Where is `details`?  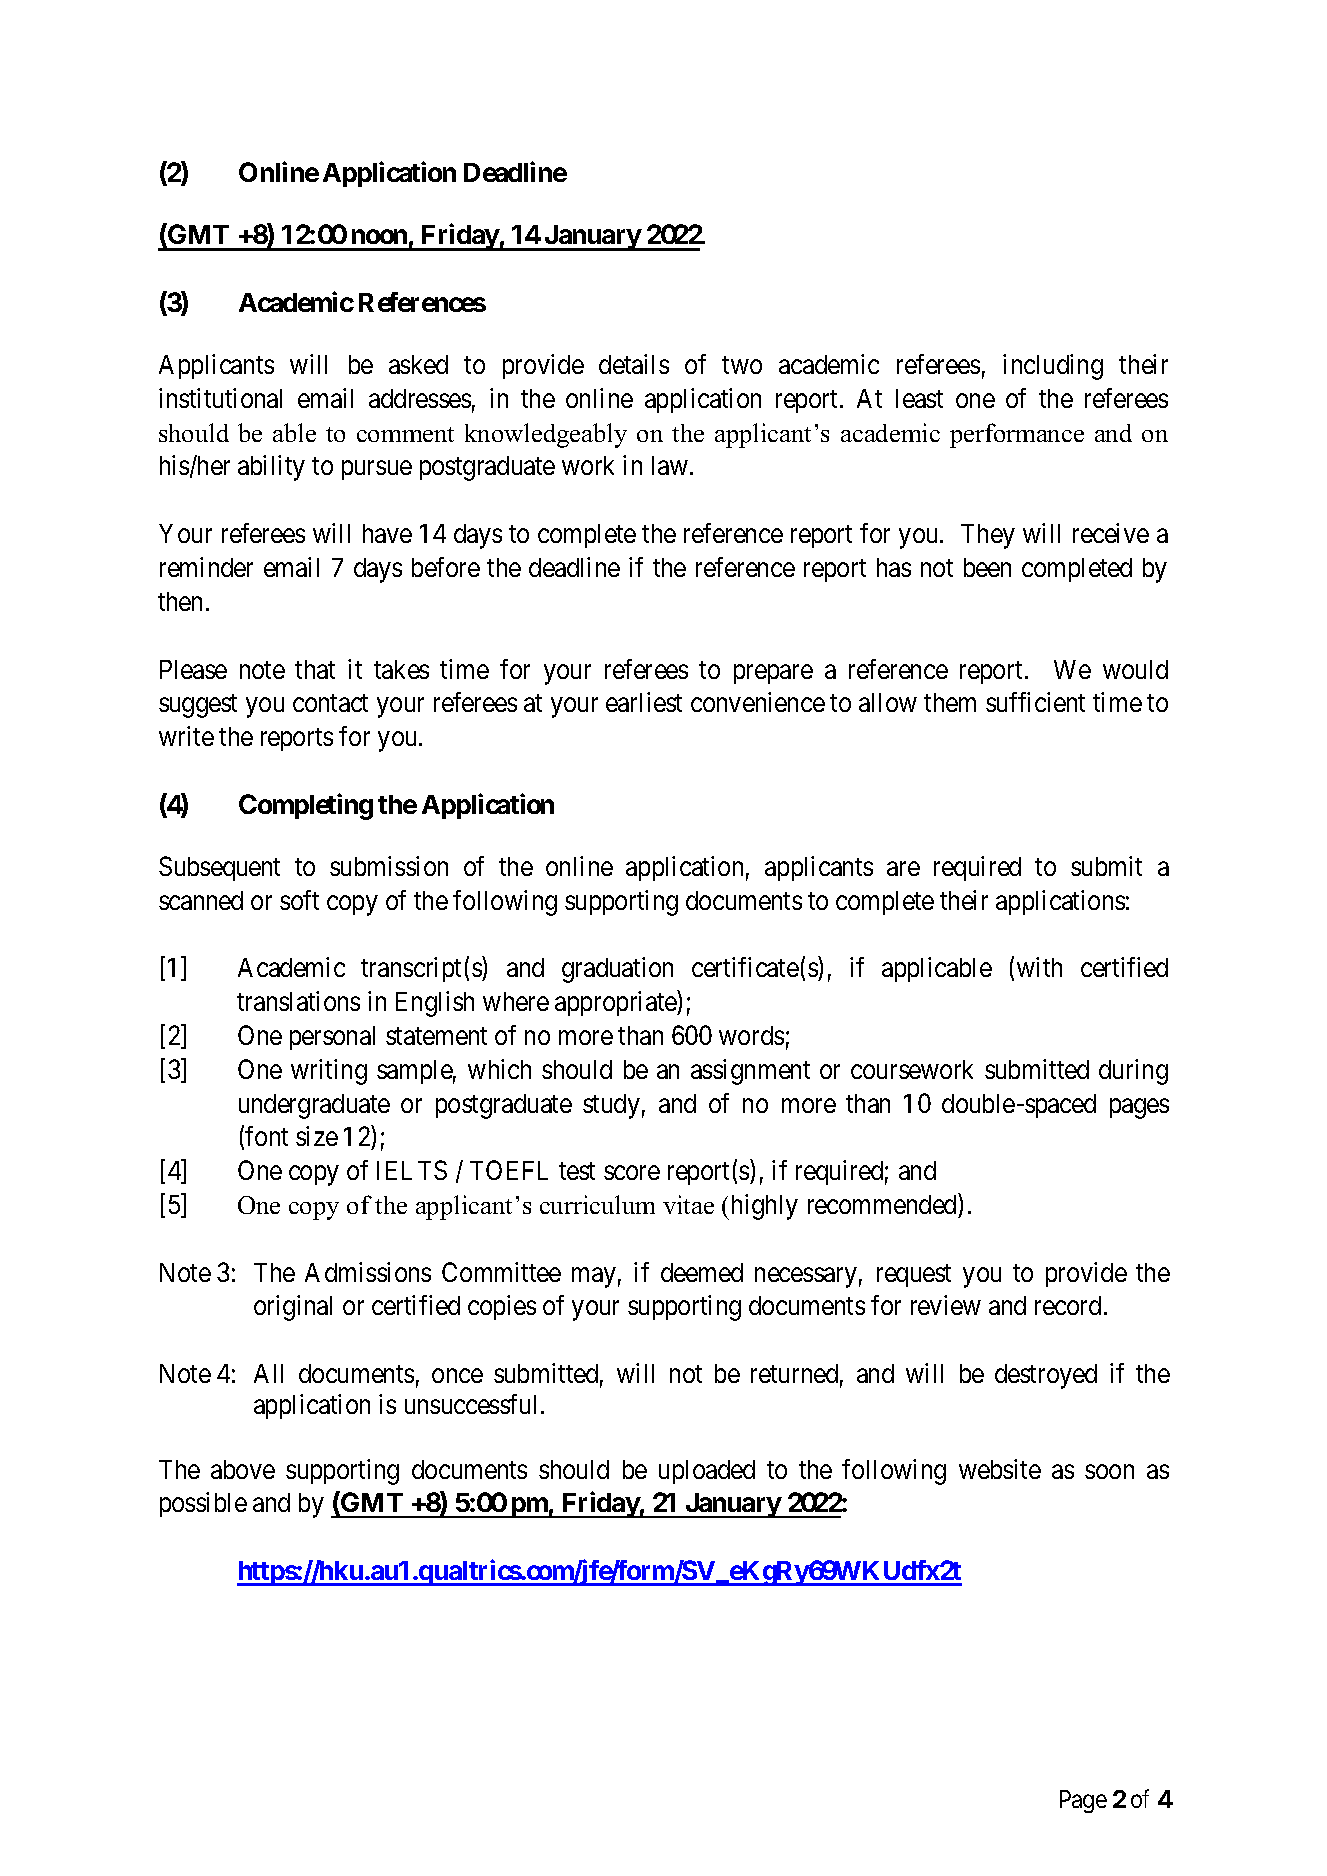 details is located at coordinates (634, 364).
